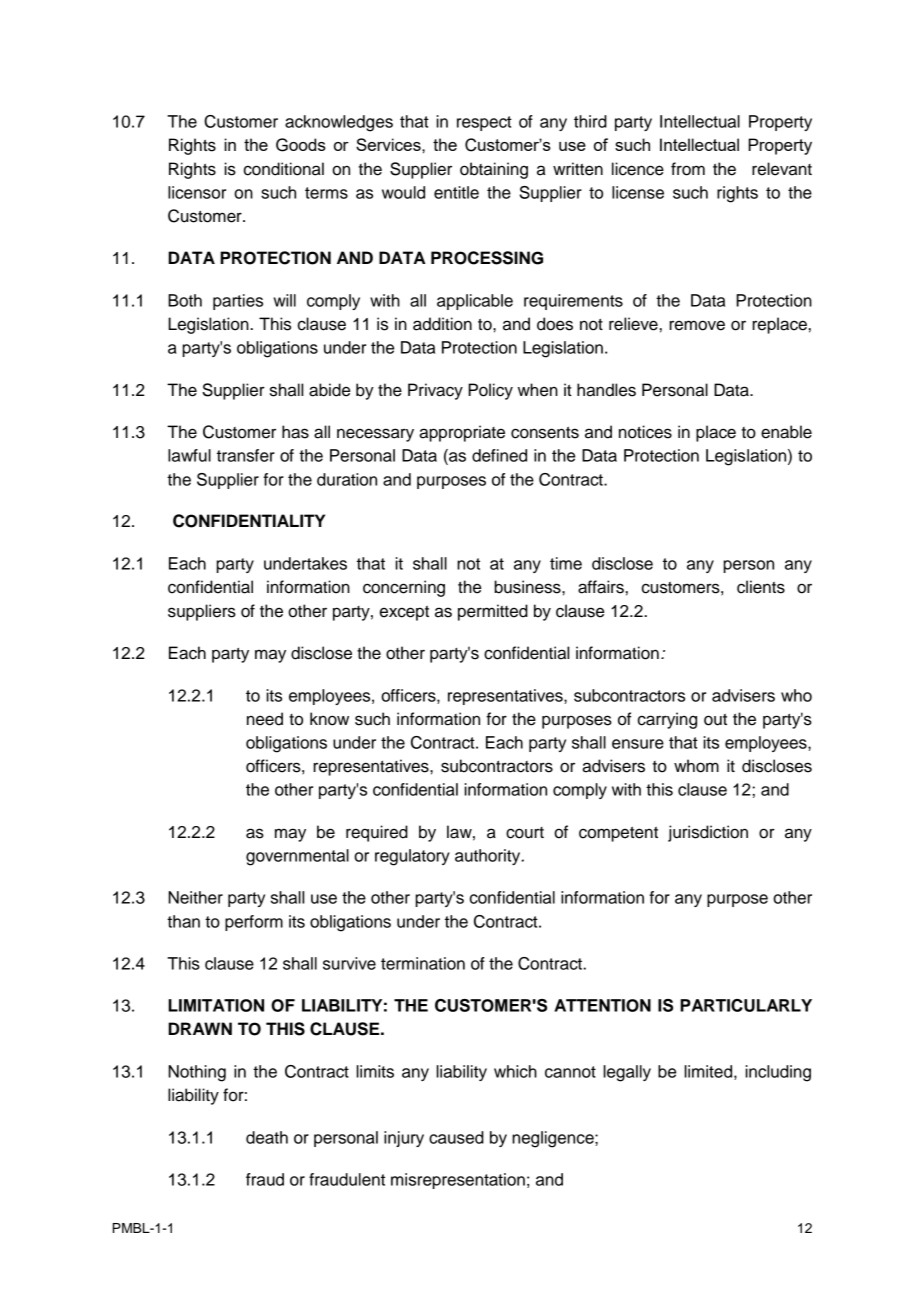  What do you see at coordinates (708, 833) in the screenshot?
I see `jurisdiction` at bounding box center [708, 833].
